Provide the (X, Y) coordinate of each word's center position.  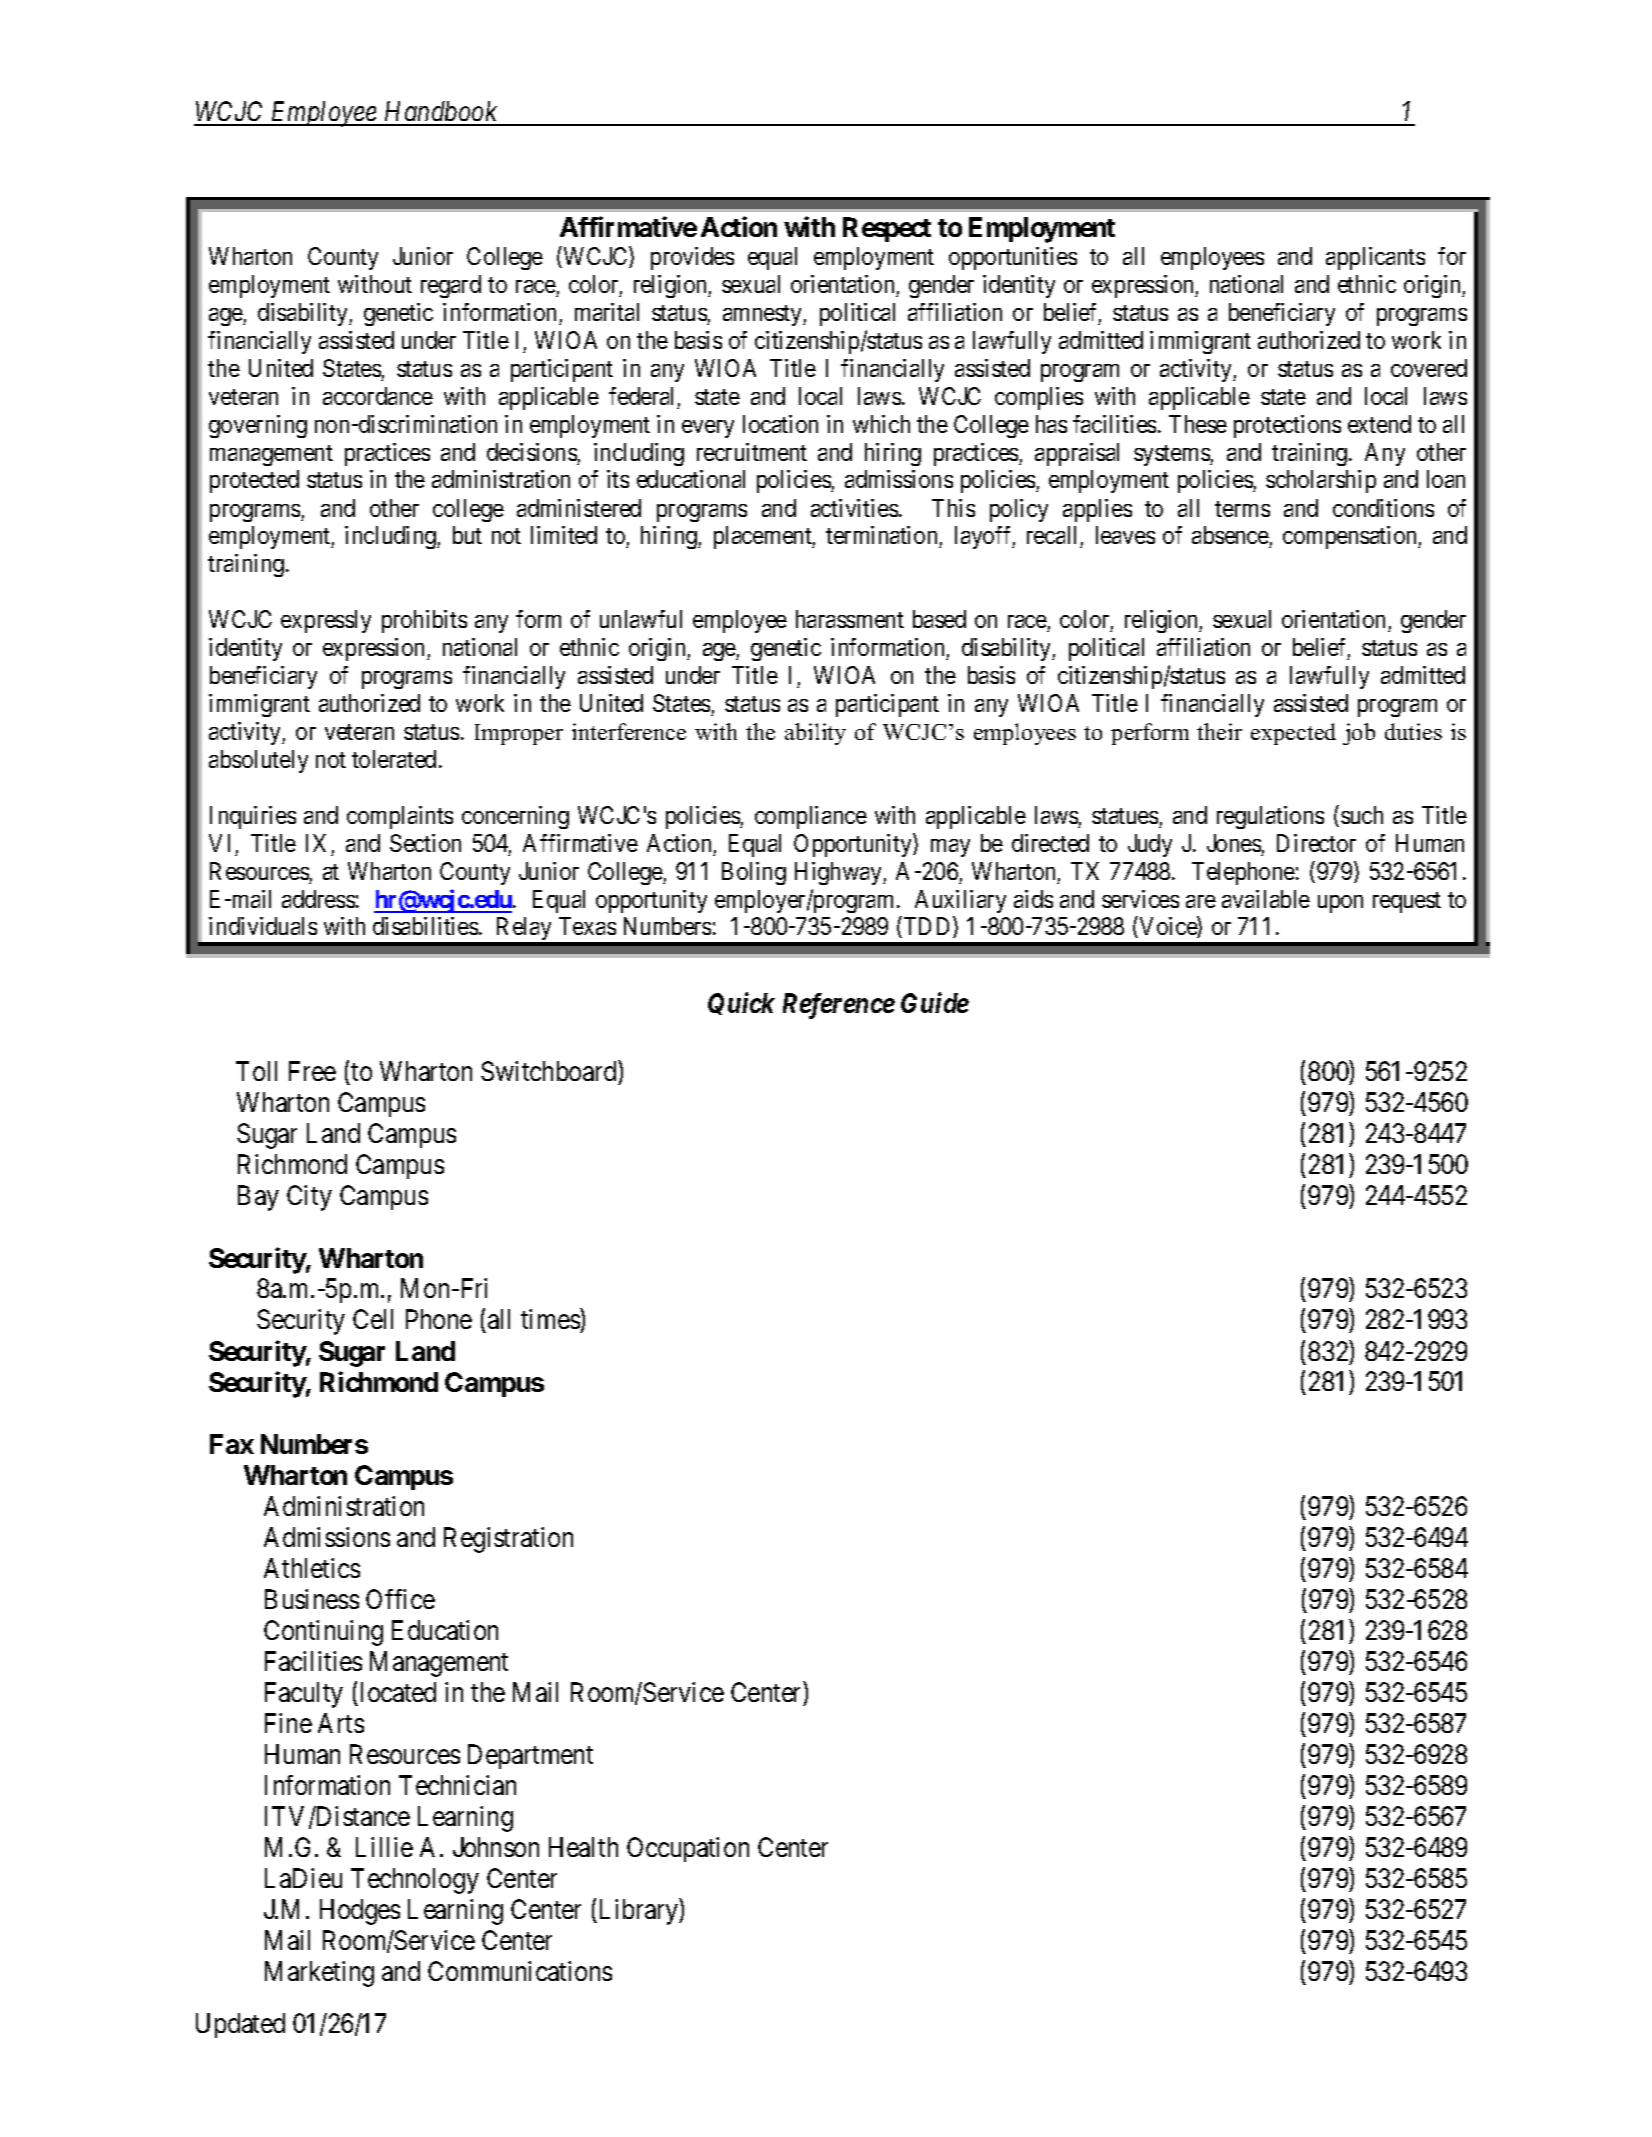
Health (583, 1847)
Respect (887, 229)
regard (451, 286)
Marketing (319, 1974)
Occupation (688, 1849)
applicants (1375, 258)
